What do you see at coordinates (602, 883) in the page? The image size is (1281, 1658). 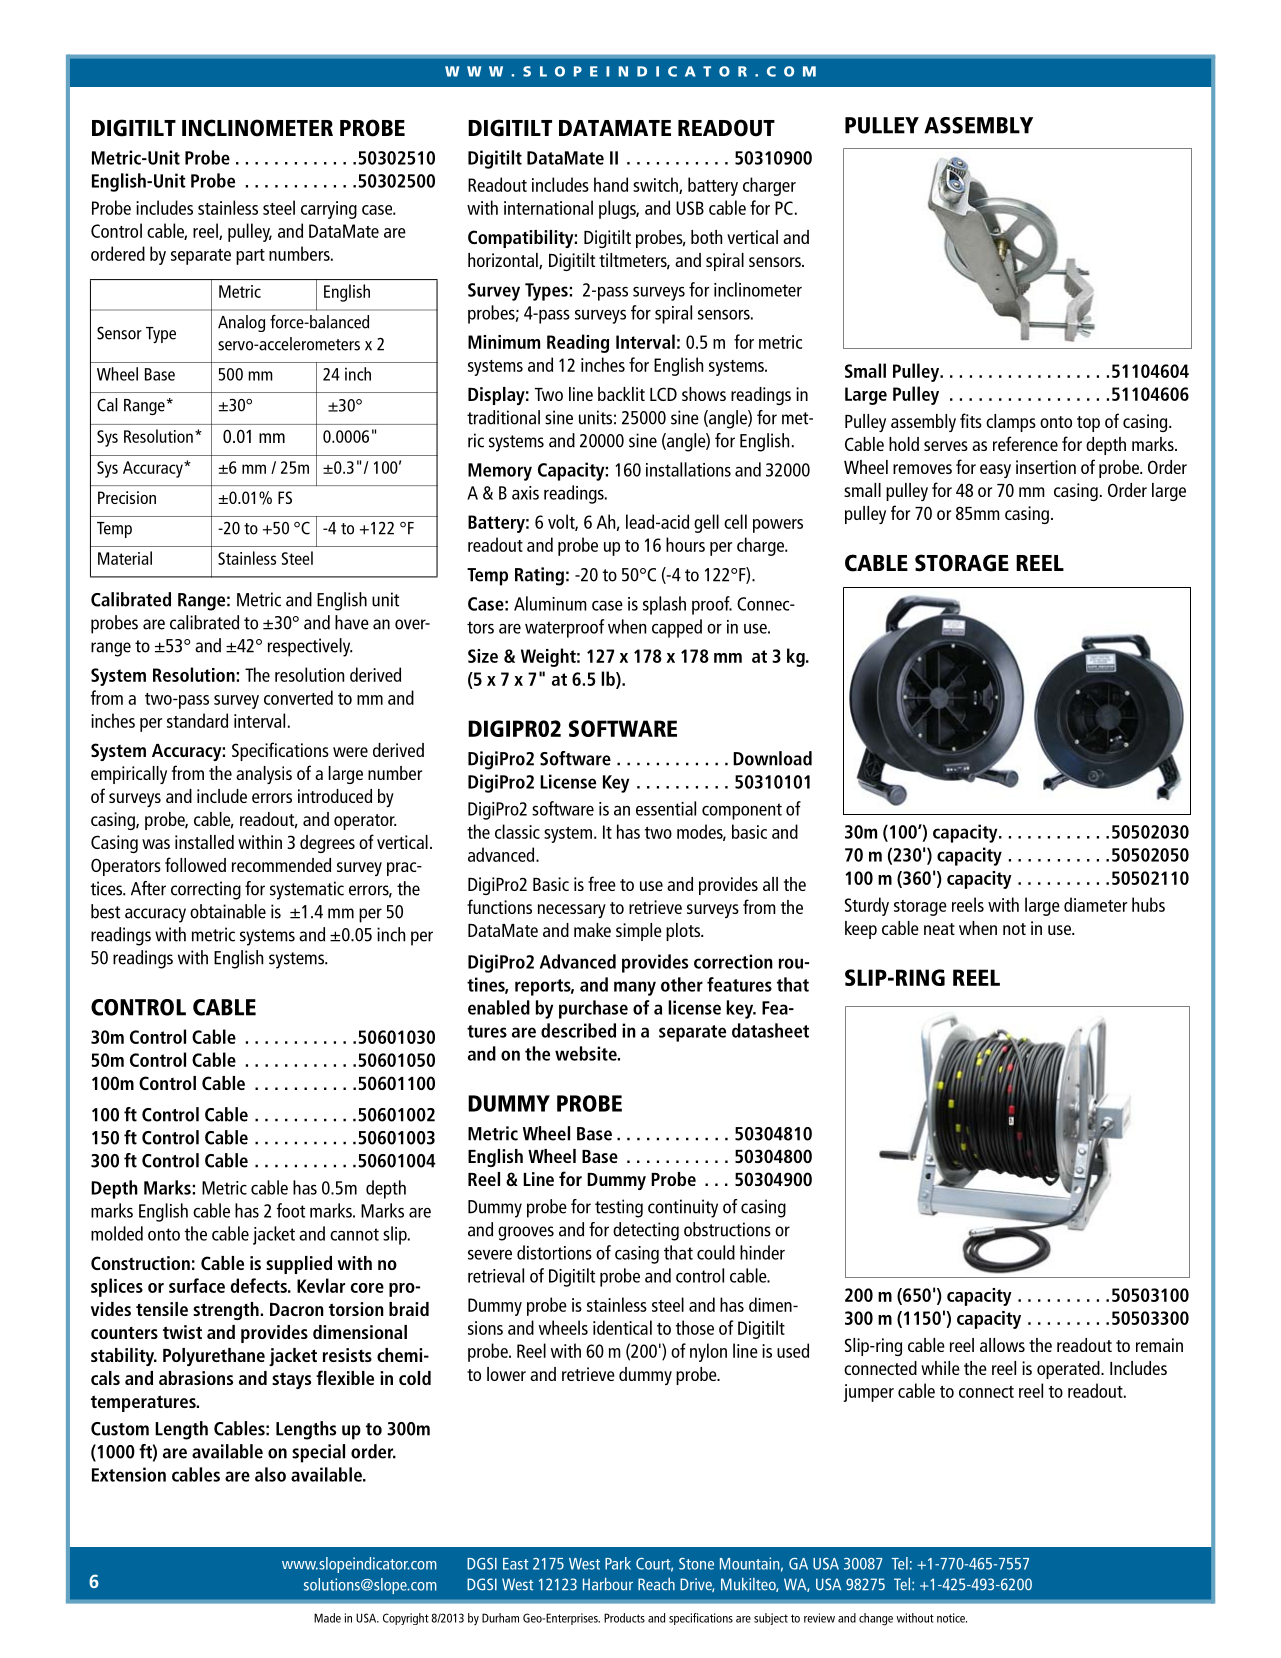 I see `free` at bounding box center [602, 883].
